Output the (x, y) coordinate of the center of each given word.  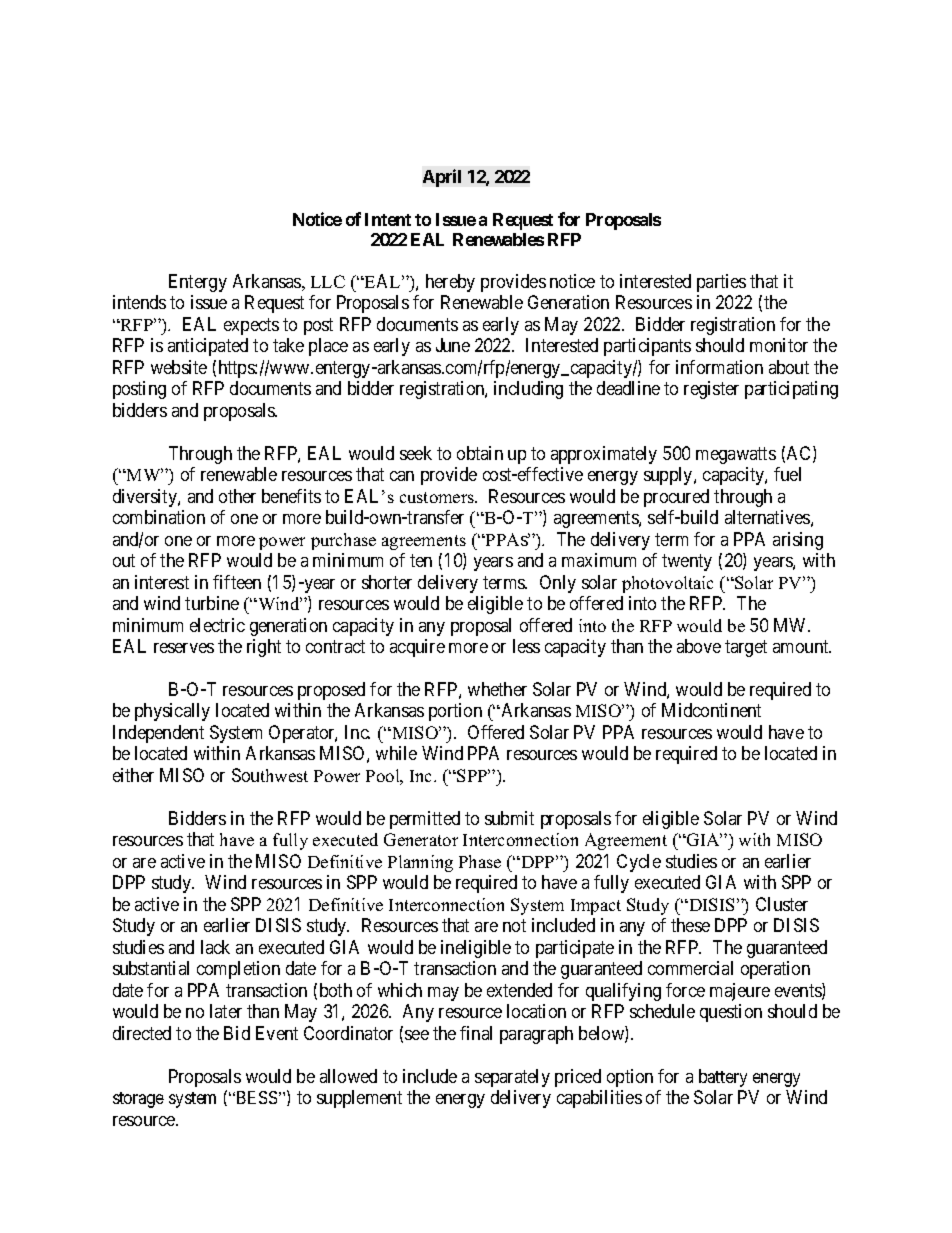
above (699, 646)
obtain (480, 453)
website (179, 367)
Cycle (639, 863)
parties (721, 283)
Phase (480, 861)
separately (512, 1078)
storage (138, 1100)
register (711, 390)
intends (139, 302)
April (442, 178)
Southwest (270, 775)
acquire (417, 648)
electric (217, 625)
